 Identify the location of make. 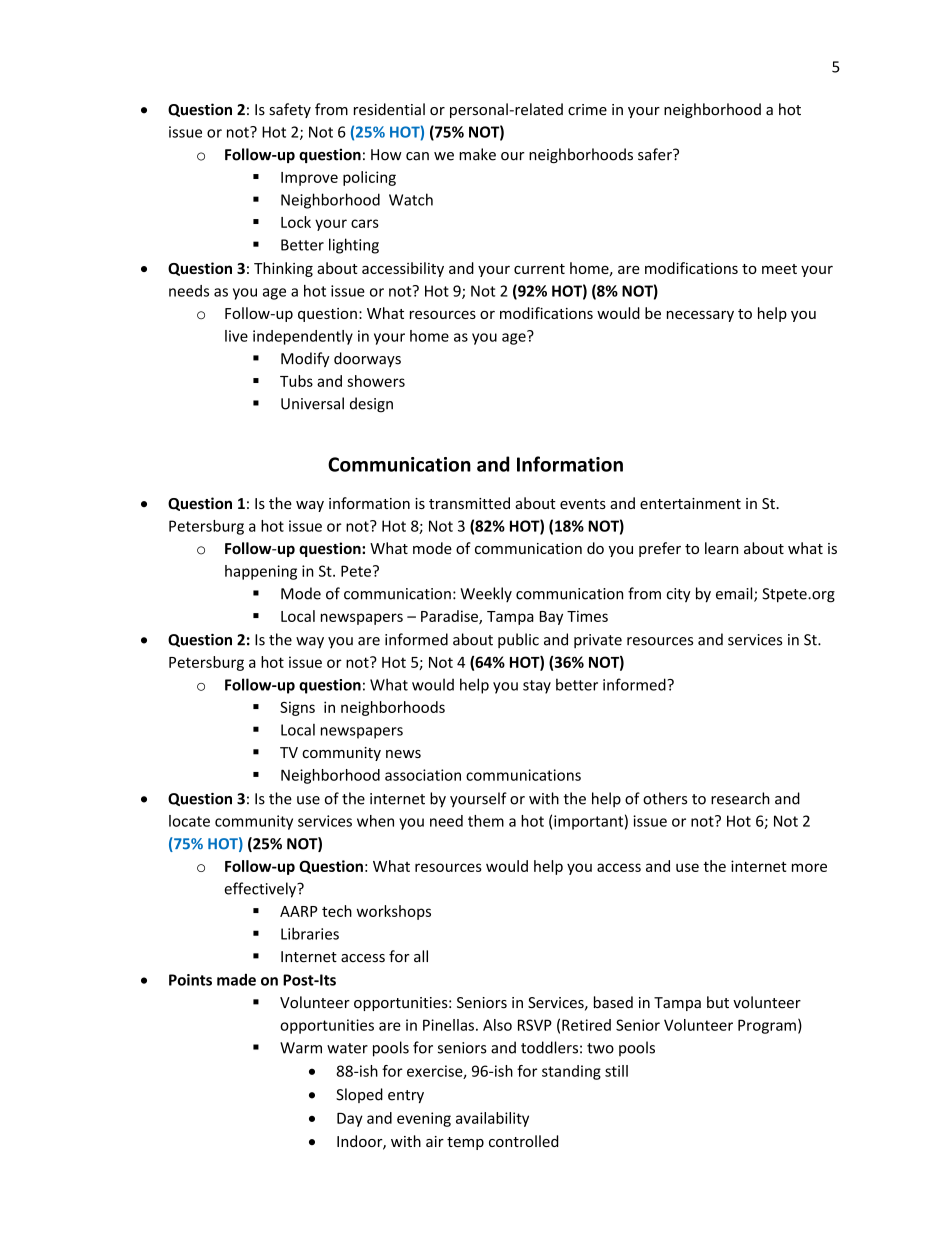
(477, 154).
